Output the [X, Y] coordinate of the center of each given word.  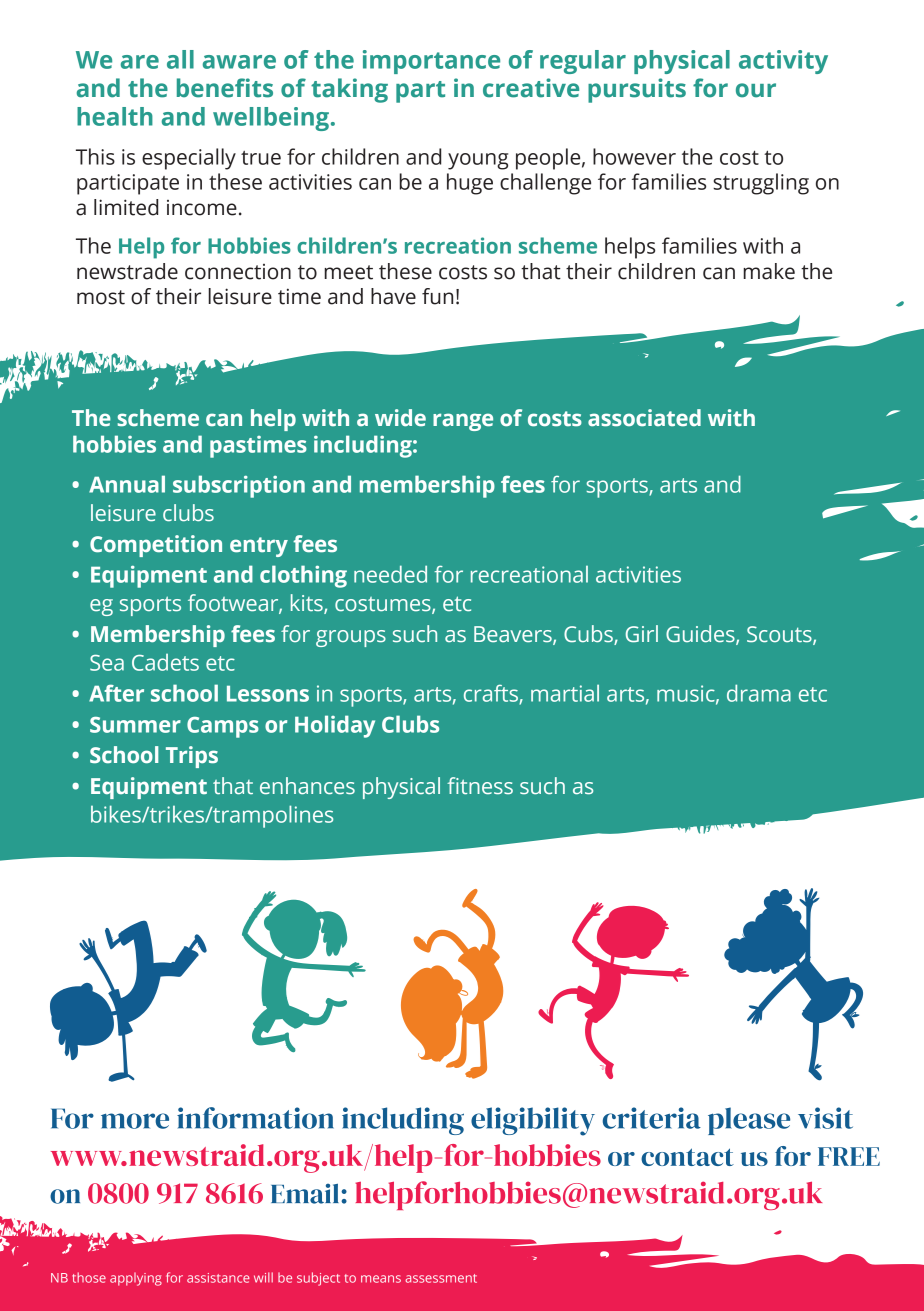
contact [687, 1157]
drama [759, 693]
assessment [441, 1278]
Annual [127, 484]
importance [431, 62]
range [463, 422]
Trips [192, 757]
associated [644, 418]
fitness [480, 786]
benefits [225, 88]
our [756, 90]
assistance [218, 1278]
